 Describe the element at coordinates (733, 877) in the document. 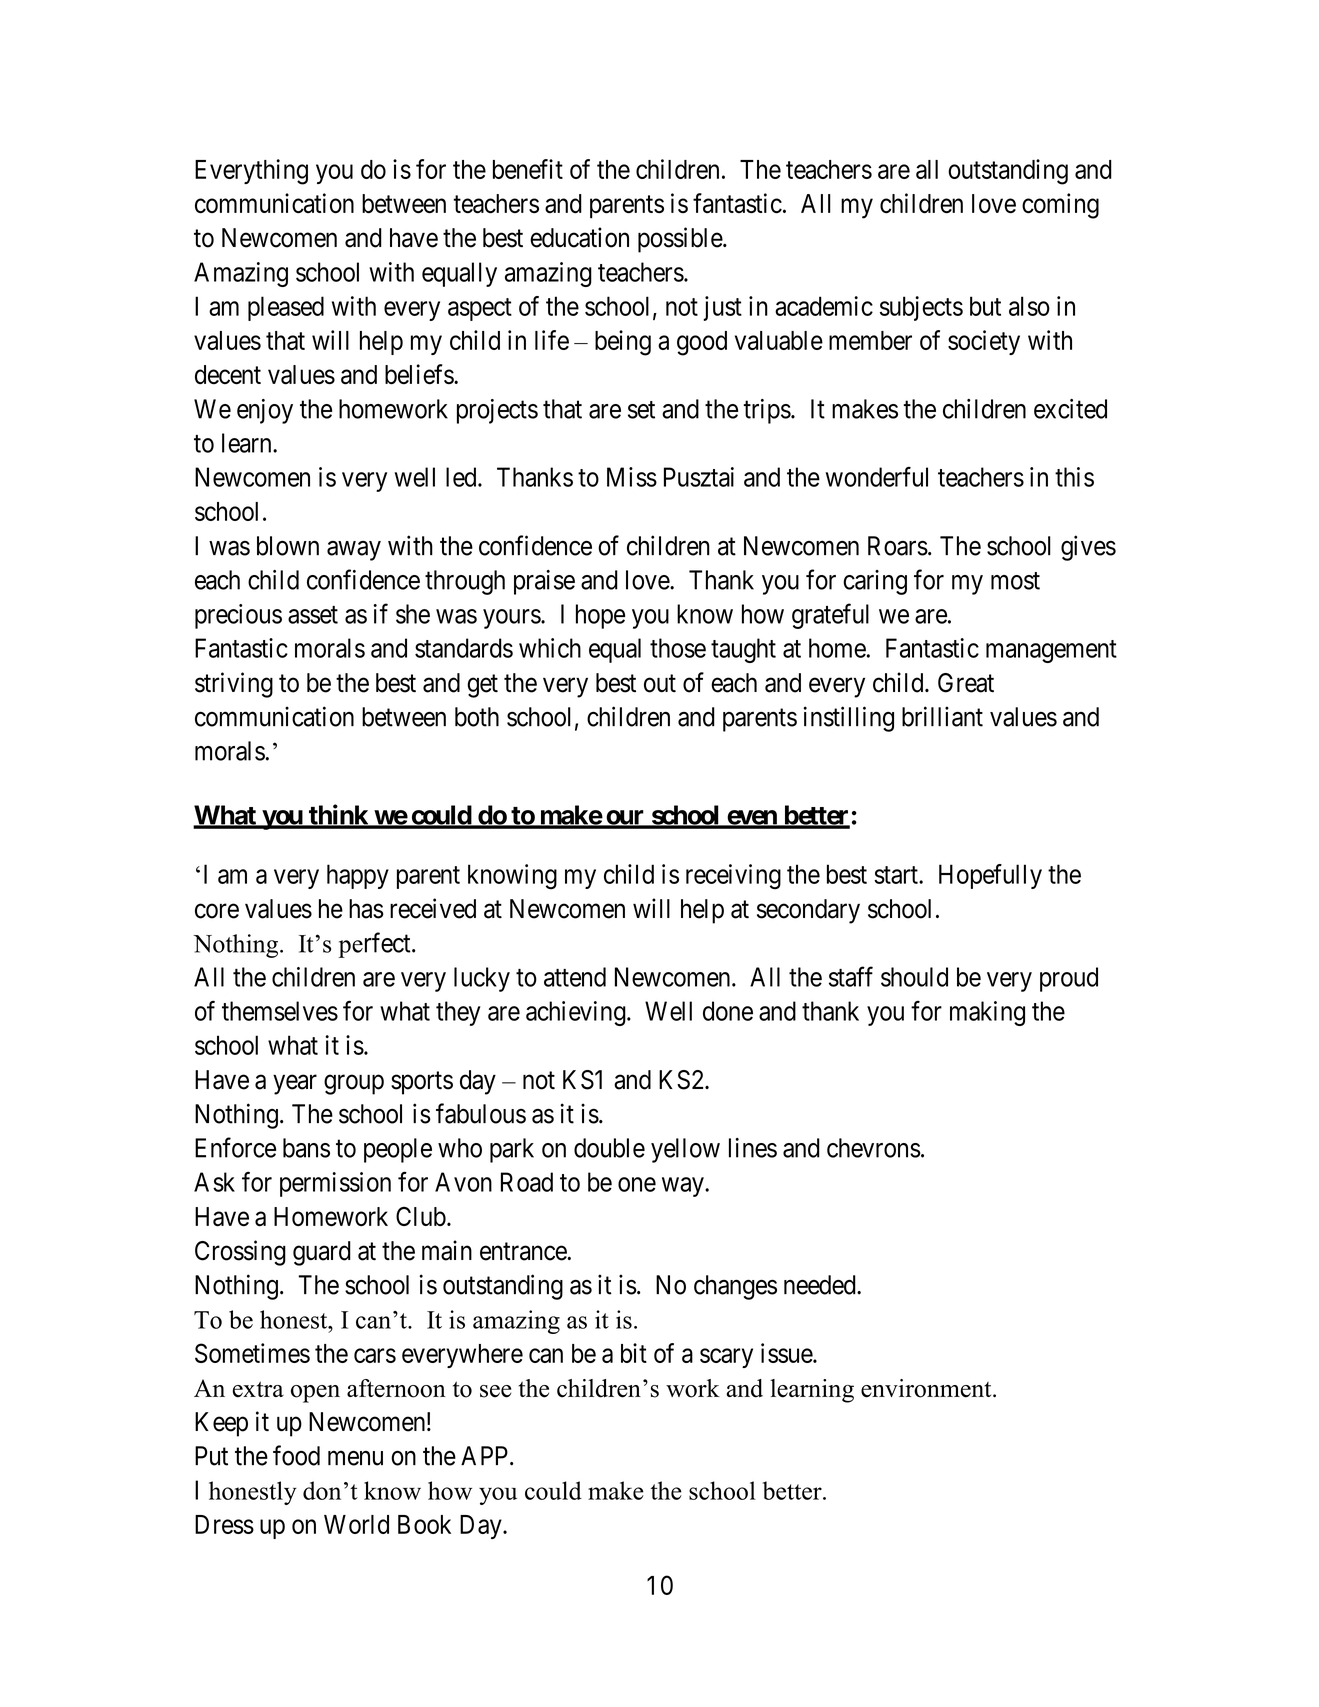

I see `receiving` at that location.
